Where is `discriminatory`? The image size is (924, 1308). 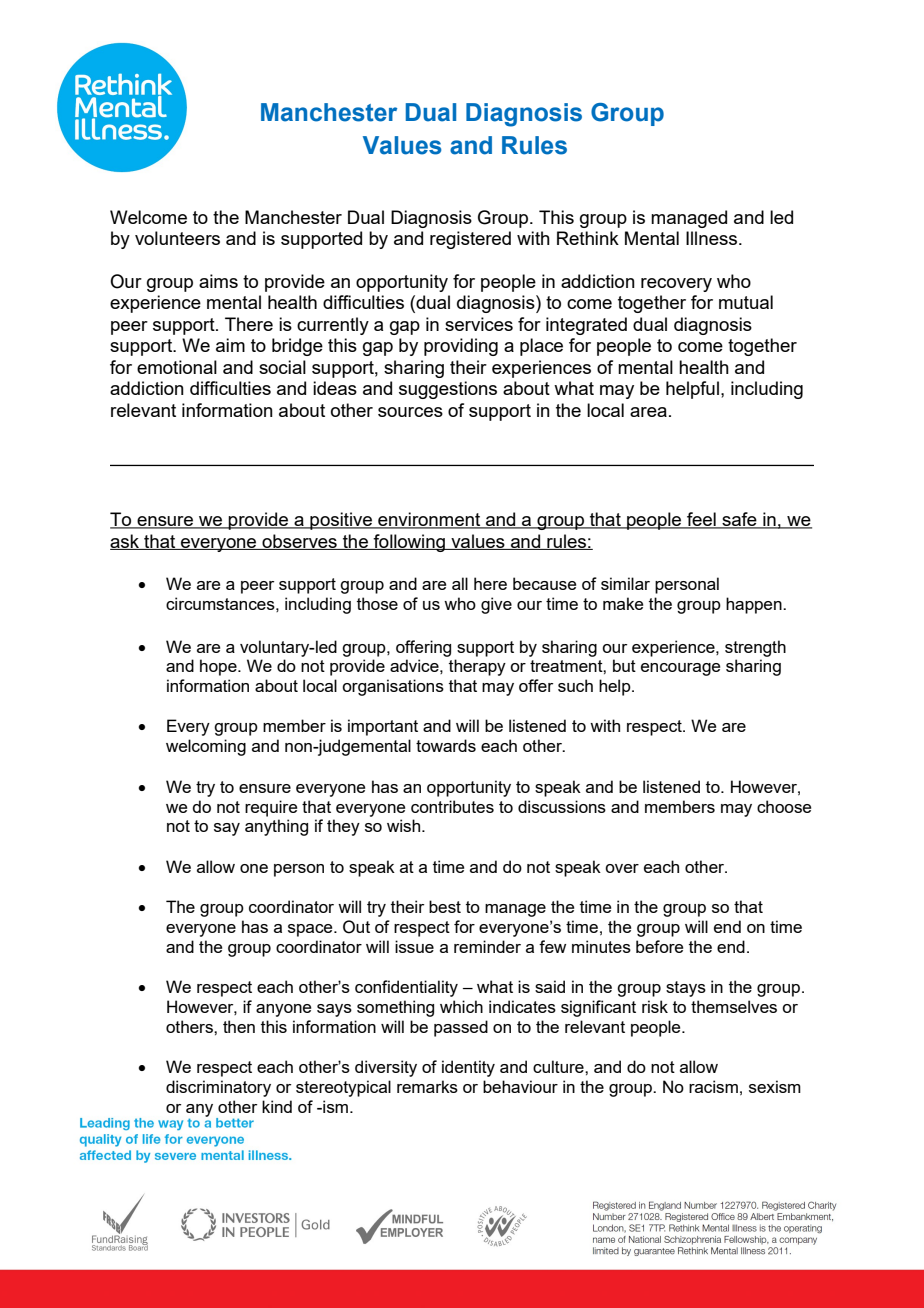
discriminatory is located at coordinates (218, 1088).
